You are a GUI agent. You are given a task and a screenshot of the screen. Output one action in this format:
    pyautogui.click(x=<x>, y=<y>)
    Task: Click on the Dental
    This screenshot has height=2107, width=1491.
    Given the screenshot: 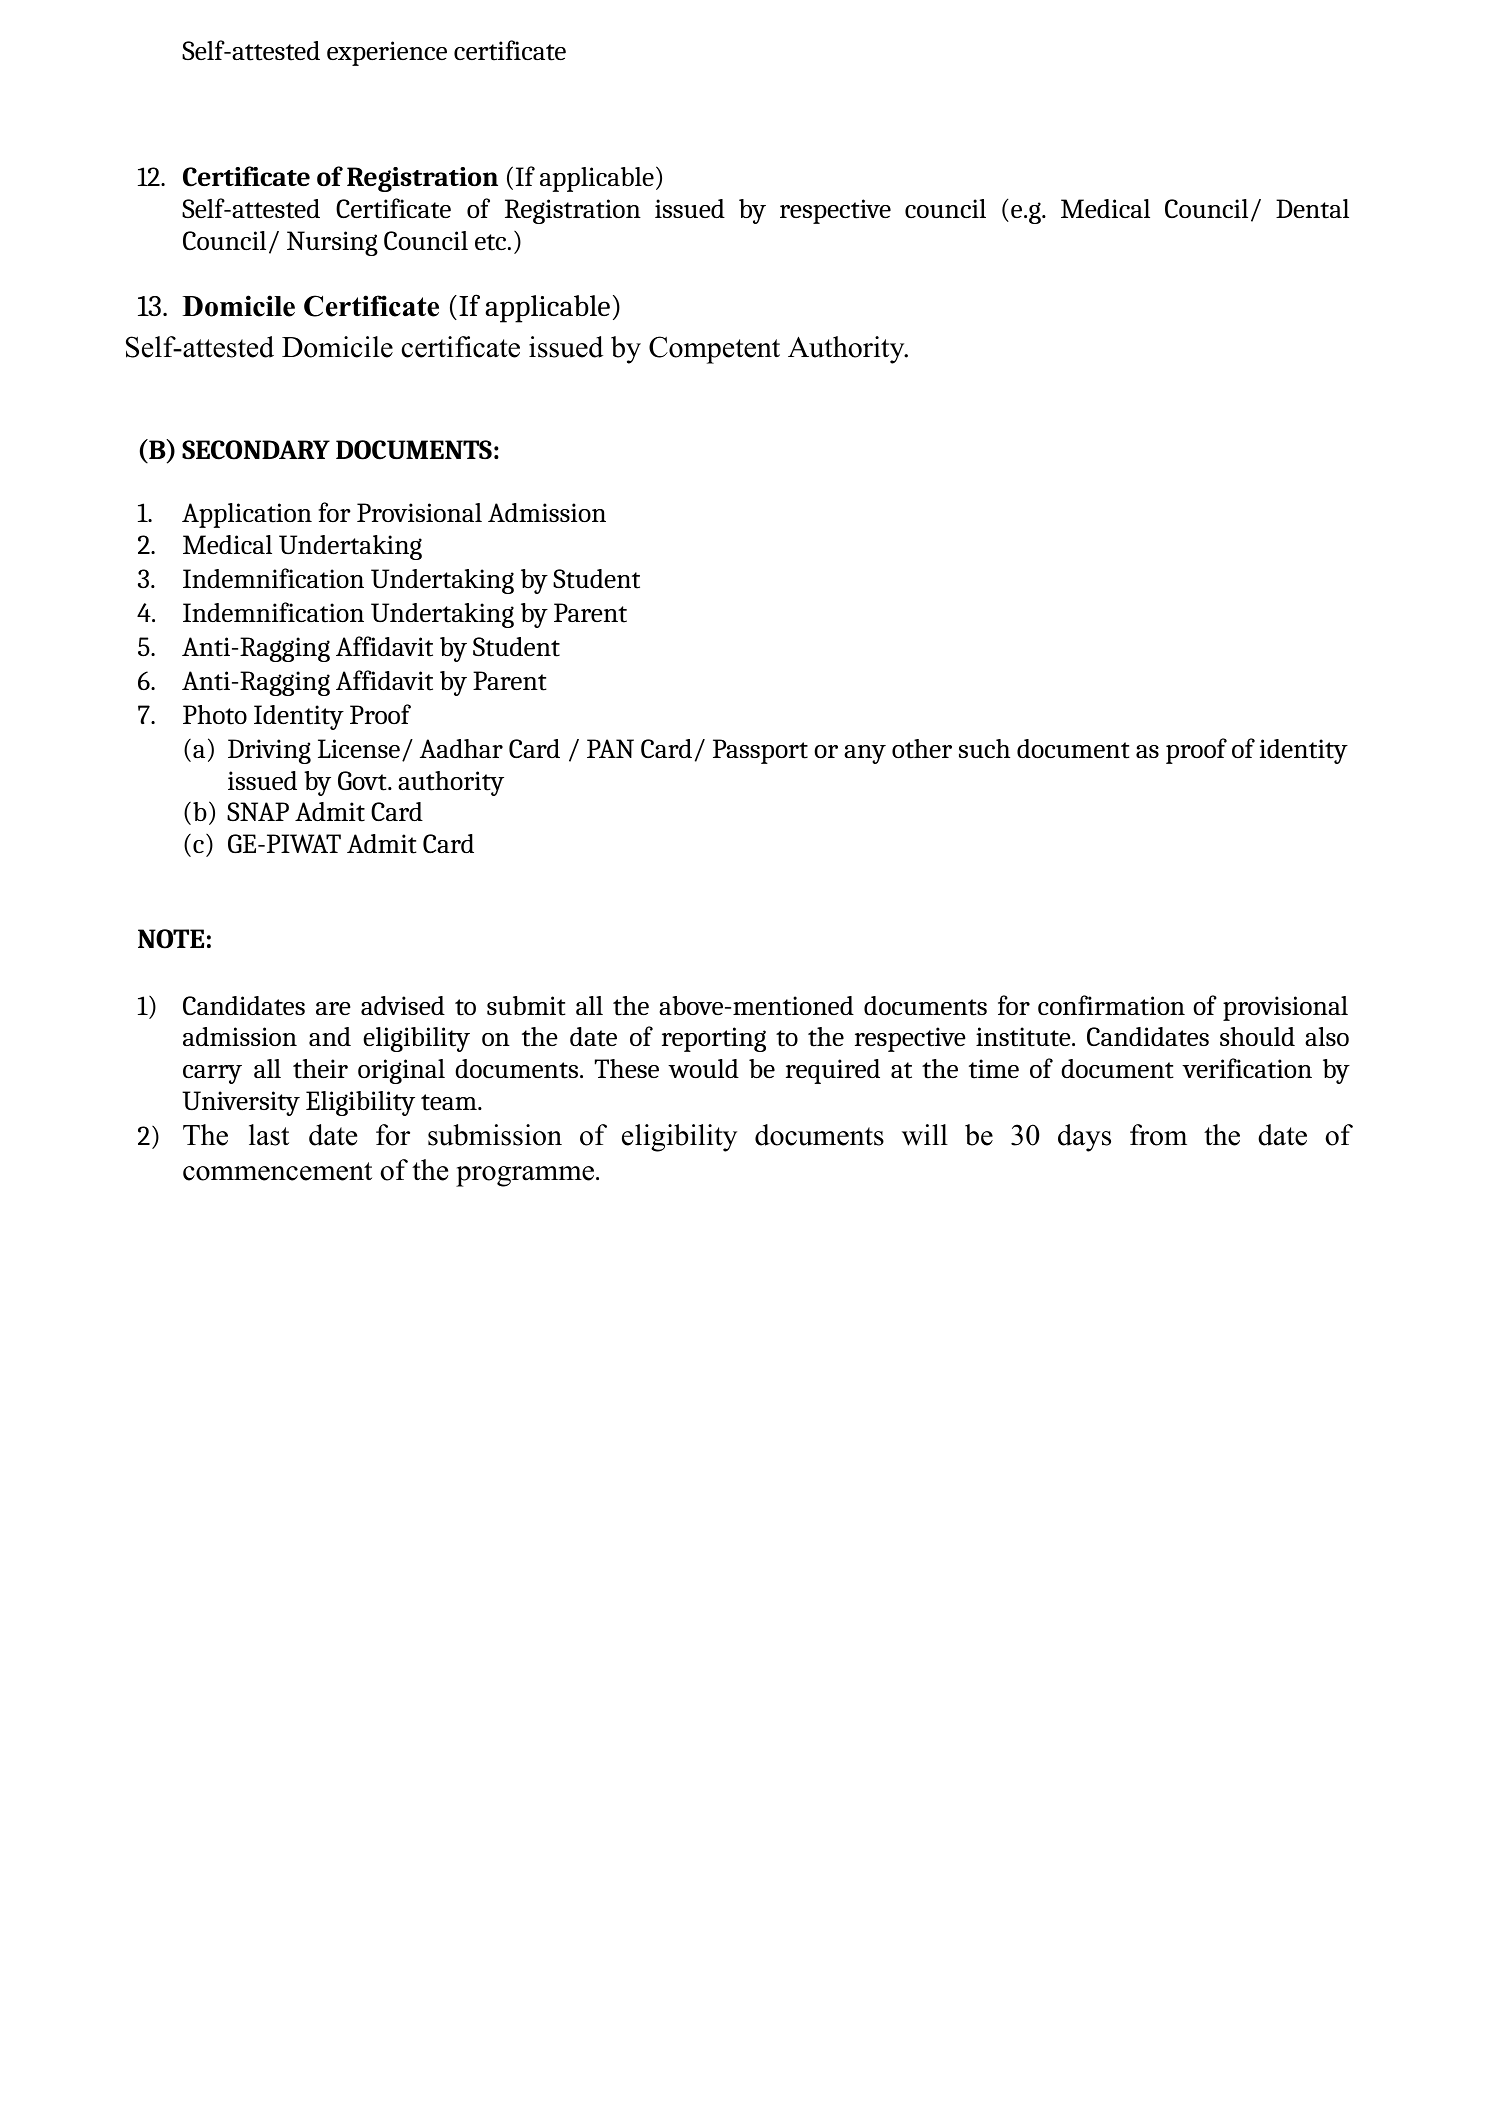 What is the action you would take?
    pyautogui.click(x=1312, y=209)
